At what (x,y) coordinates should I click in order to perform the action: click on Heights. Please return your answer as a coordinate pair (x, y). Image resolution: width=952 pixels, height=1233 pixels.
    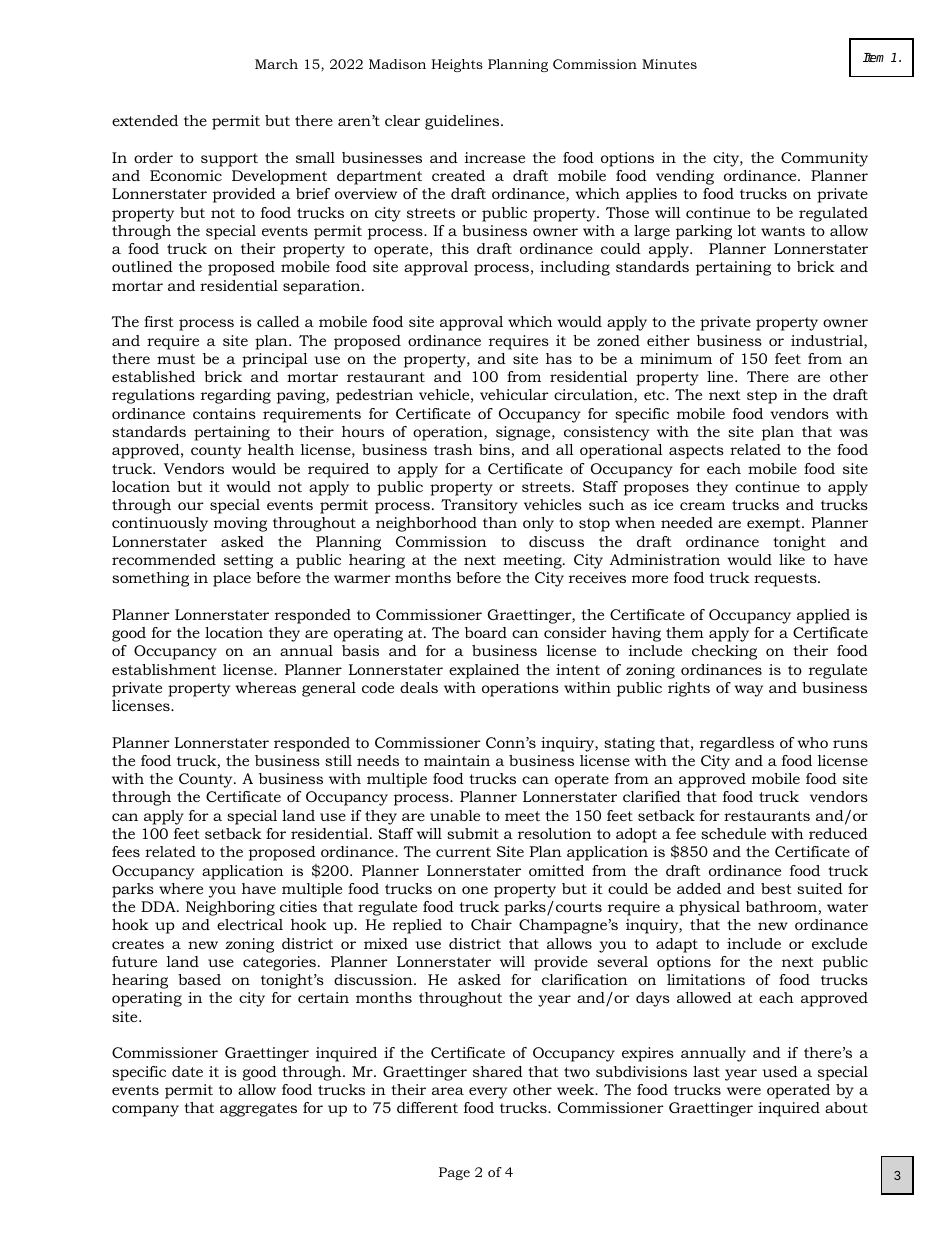
    Looking at the image, I should click on (457, 65).
